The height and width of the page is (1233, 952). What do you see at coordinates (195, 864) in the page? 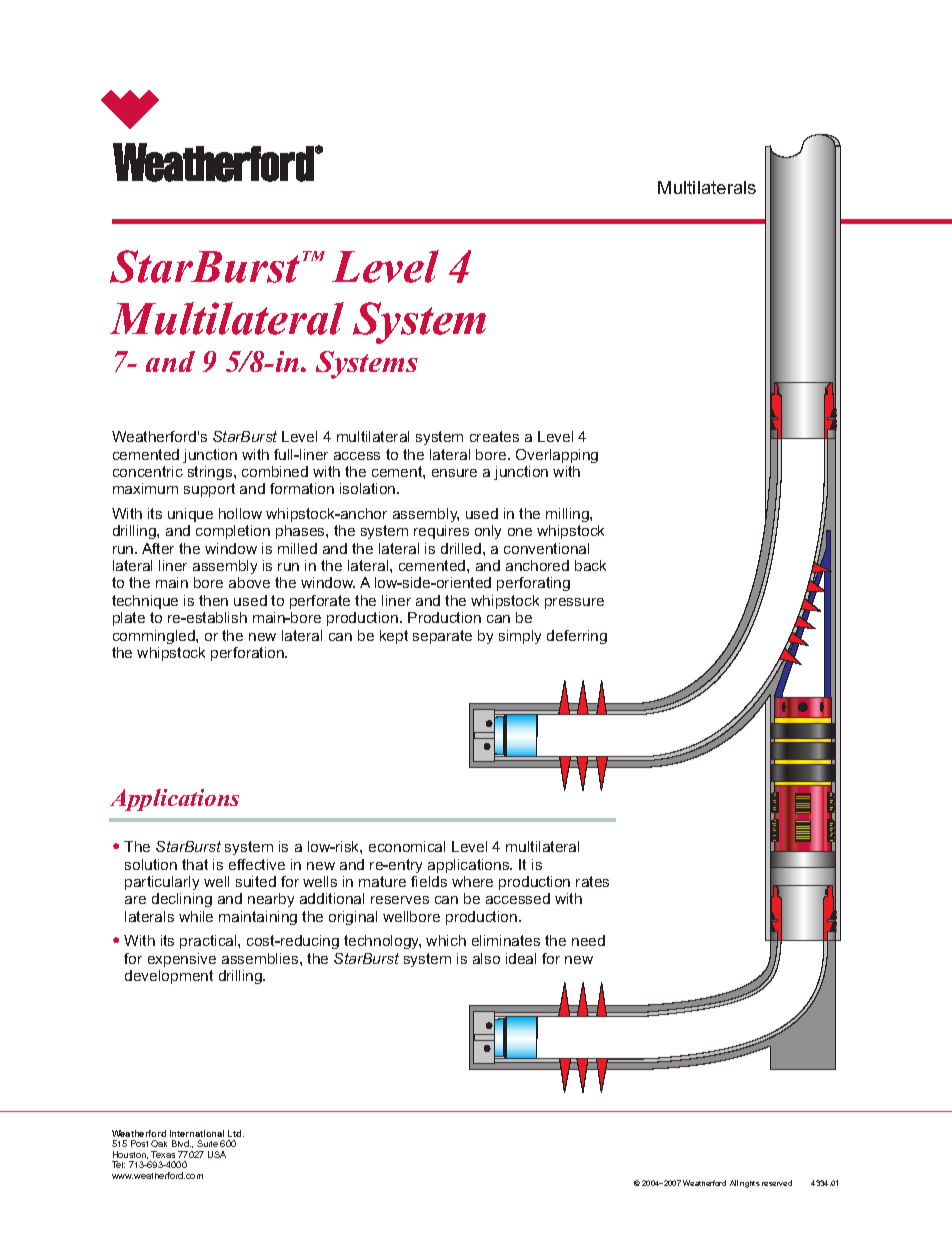
I see `that` at bounding box center [195, 864].
